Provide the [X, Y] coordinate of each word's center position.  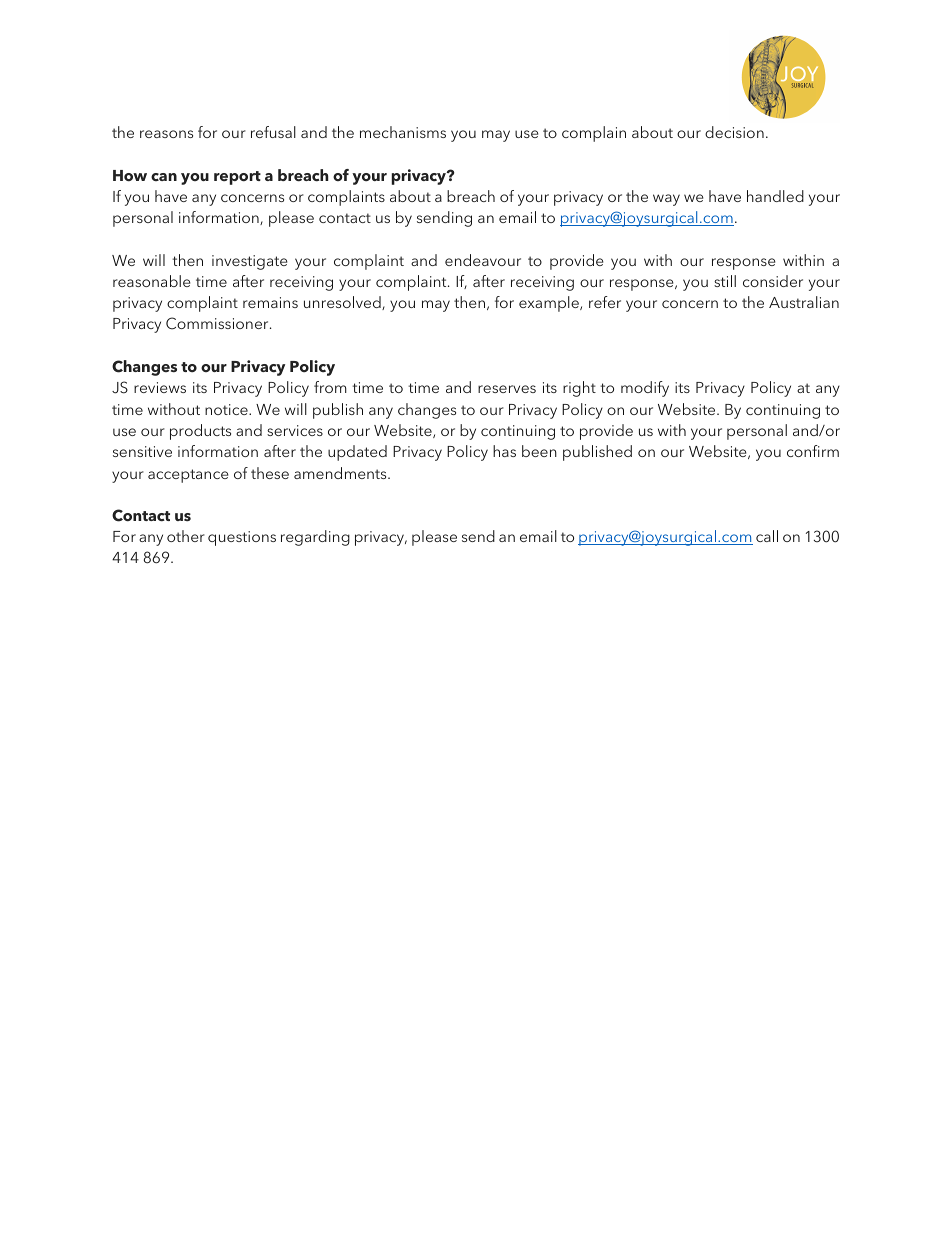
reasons [166, 134]
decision [734, 132]
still [725, 281]
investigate [250, 262]
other [186, 536]
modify [645, 389]
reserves [507, 389]
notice [227, 409]
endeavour [483, 260]
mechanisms [403, 132]
